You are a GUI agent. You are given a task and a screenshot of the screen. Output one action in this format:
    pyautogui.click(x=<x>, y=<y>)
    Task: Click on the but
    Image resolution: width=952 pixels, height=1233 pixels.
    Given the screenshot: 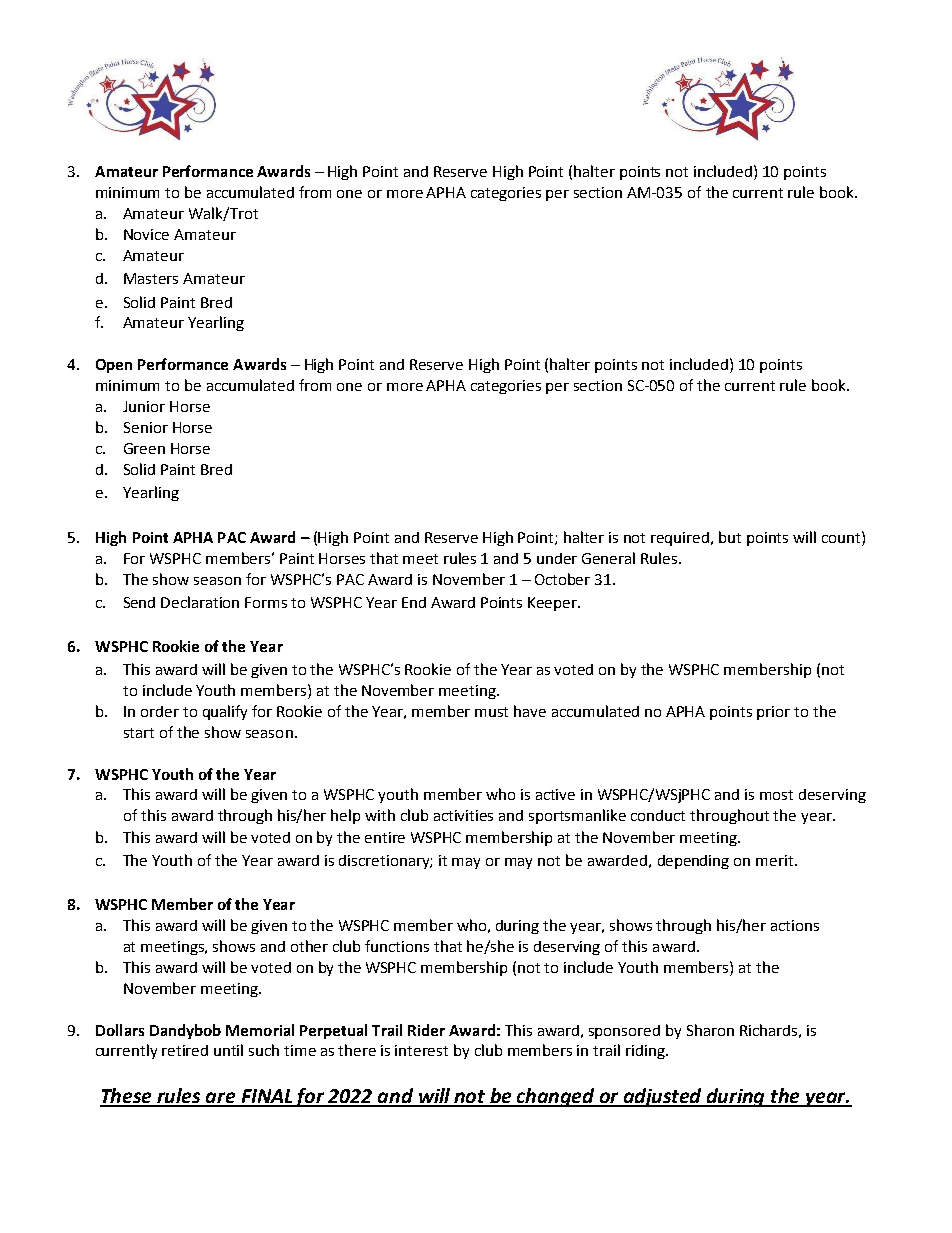 What is the action you would take?
    pyautogui.click(x=730, y=537)
